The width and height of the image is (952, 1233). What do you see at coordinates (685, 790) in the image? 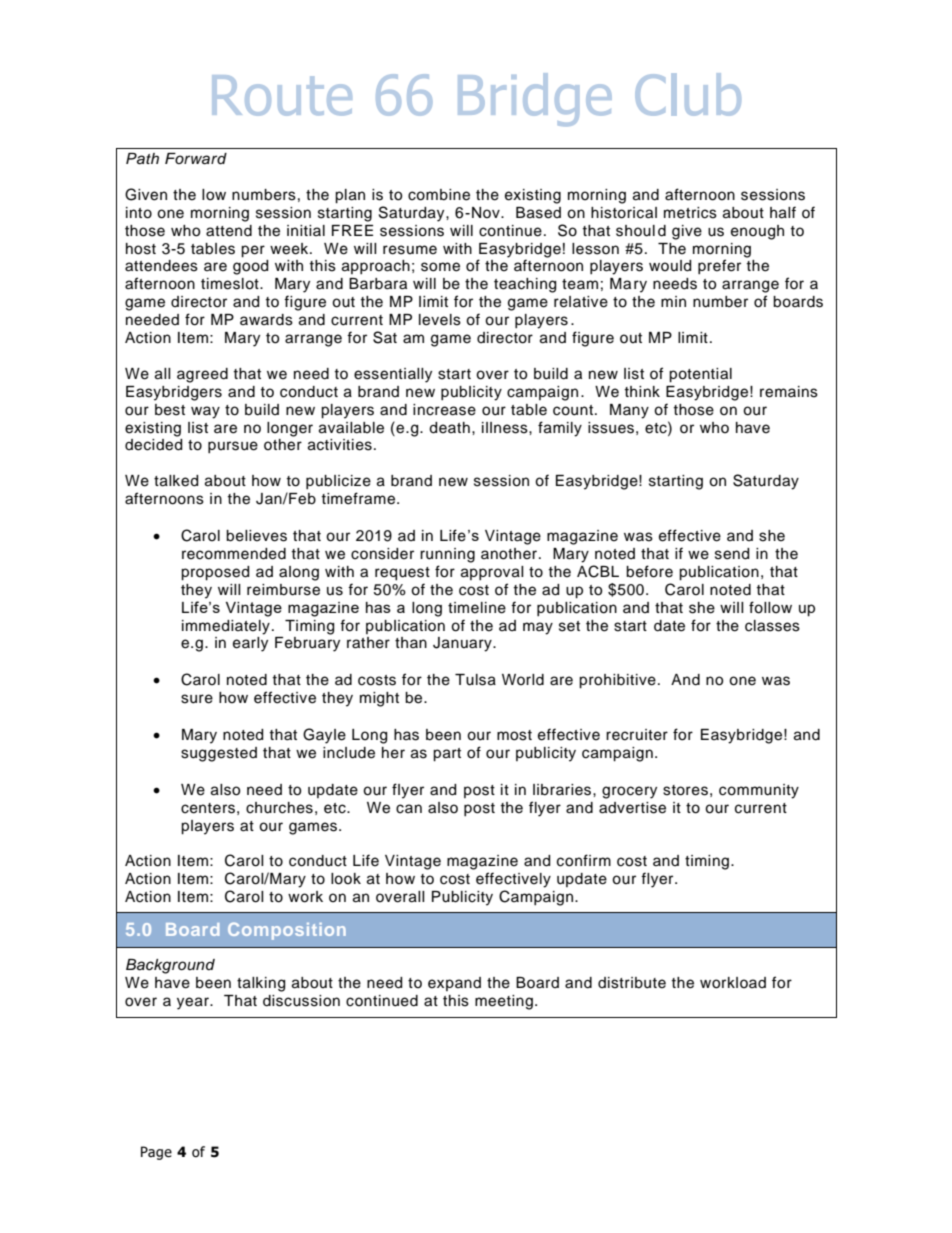
I see `stores` at bounding box center [685, 790].
